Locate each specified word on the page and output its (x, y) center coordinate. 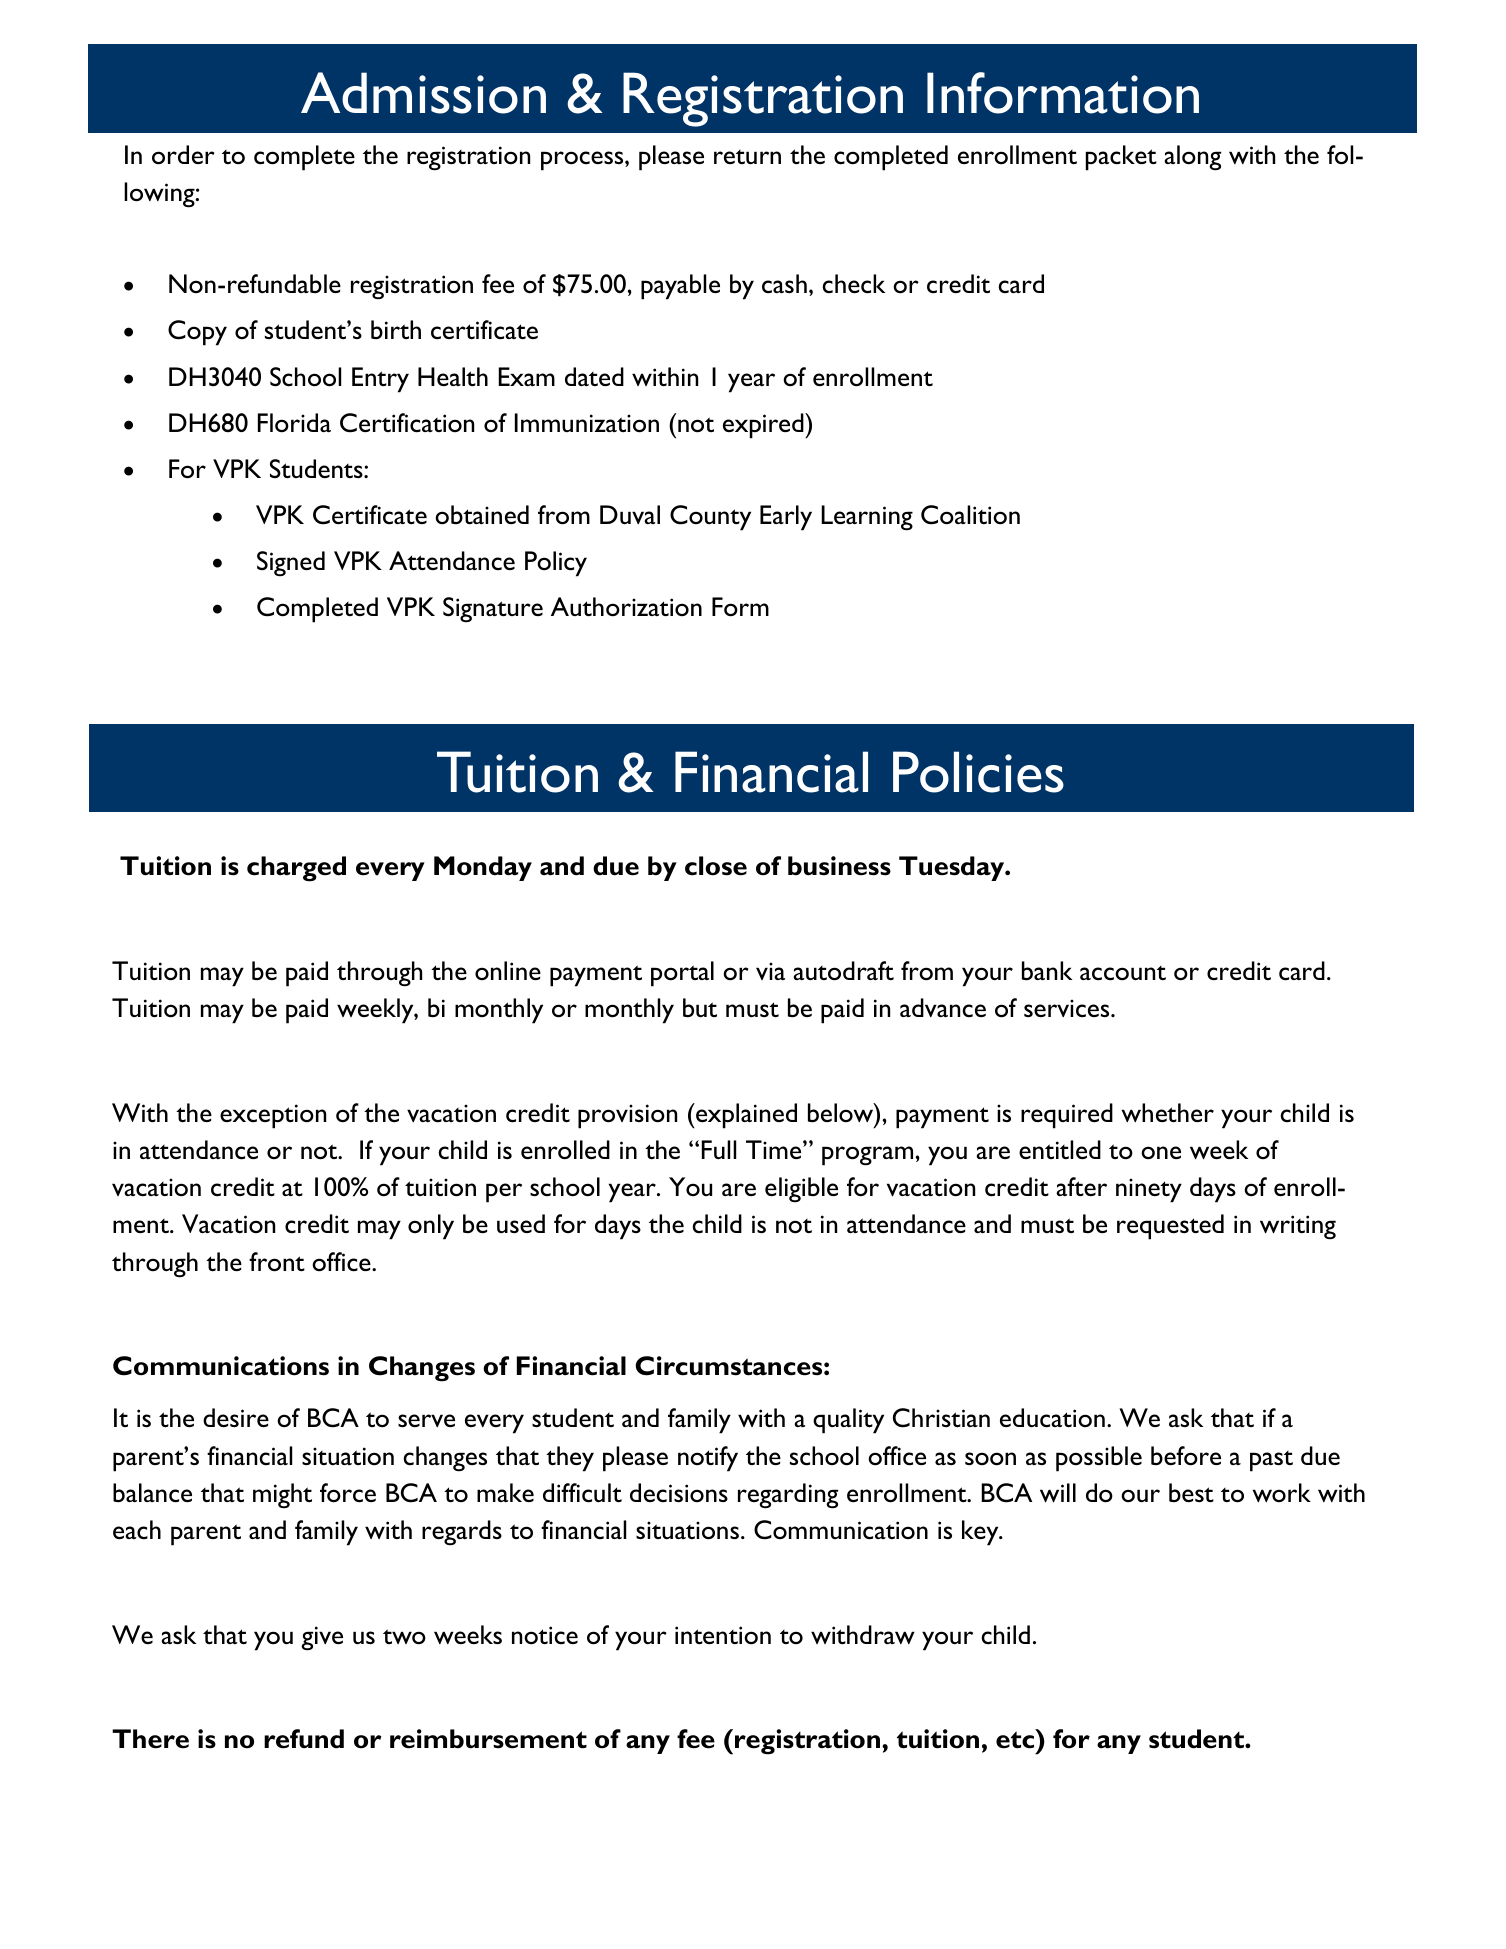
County (710, 518)
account (1123, 973)
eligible (801, 1190)
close (716, 866)
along (1192, 158)
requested (1170, 1227)
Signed (291, 564)
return (747, 157)
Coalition (970, 515)
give (322, 1638)
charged (296, 869)
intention (723, 1635)
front (277, 1262)
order (183, 155)
